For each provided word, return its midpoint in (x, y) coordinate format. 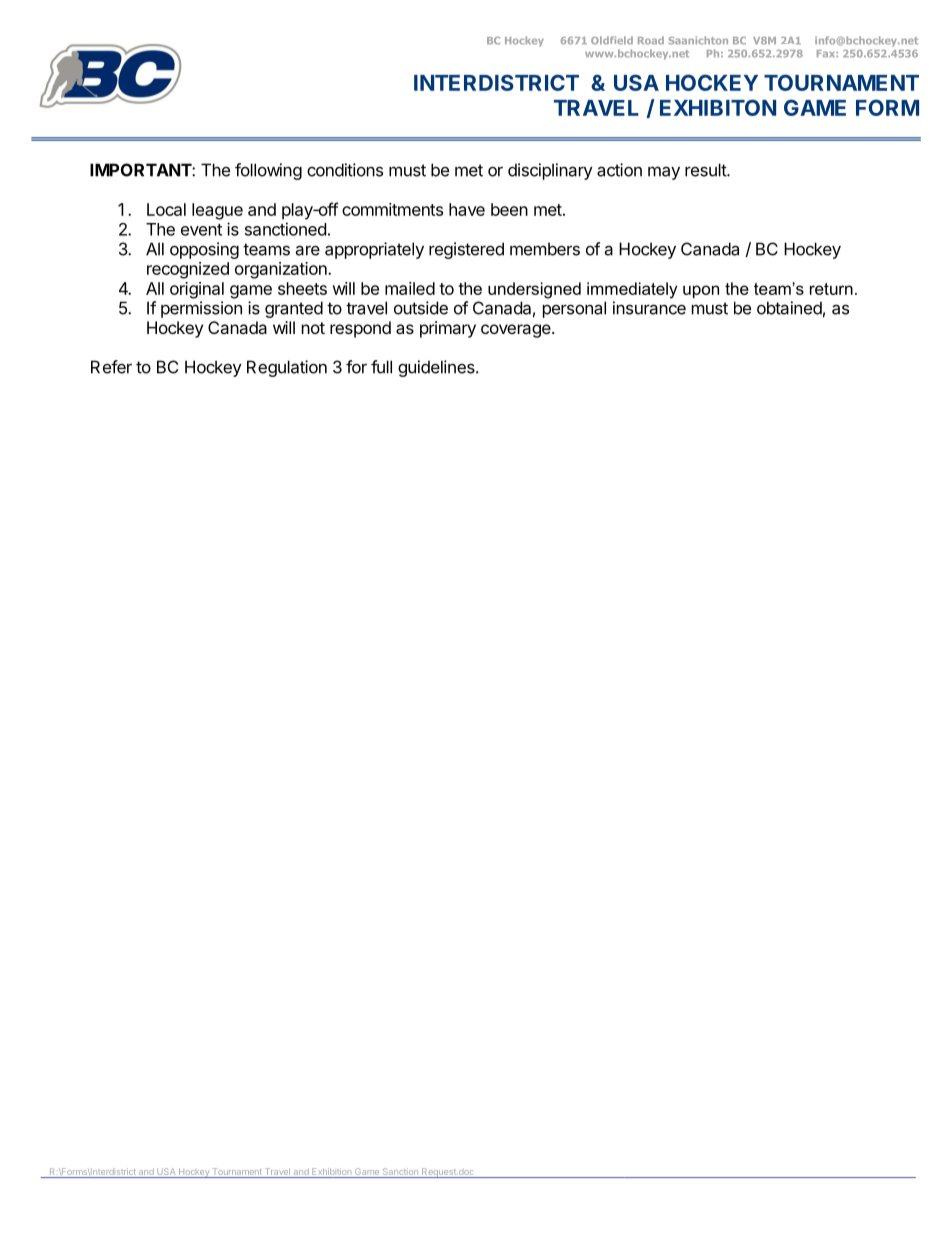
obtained (789, 308)
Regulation (287, 368)
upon (701, 291)
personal (574, 309)
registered (466, 250)
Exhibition (332, 1173)
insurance (649, 308)
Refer (111, 367)
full (381, 367)
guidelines (437, 368)
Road (651, 40)
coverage (517, 331)
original (197, 290)
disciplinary (550, 171)
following (268, 171)
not (313, 328)
